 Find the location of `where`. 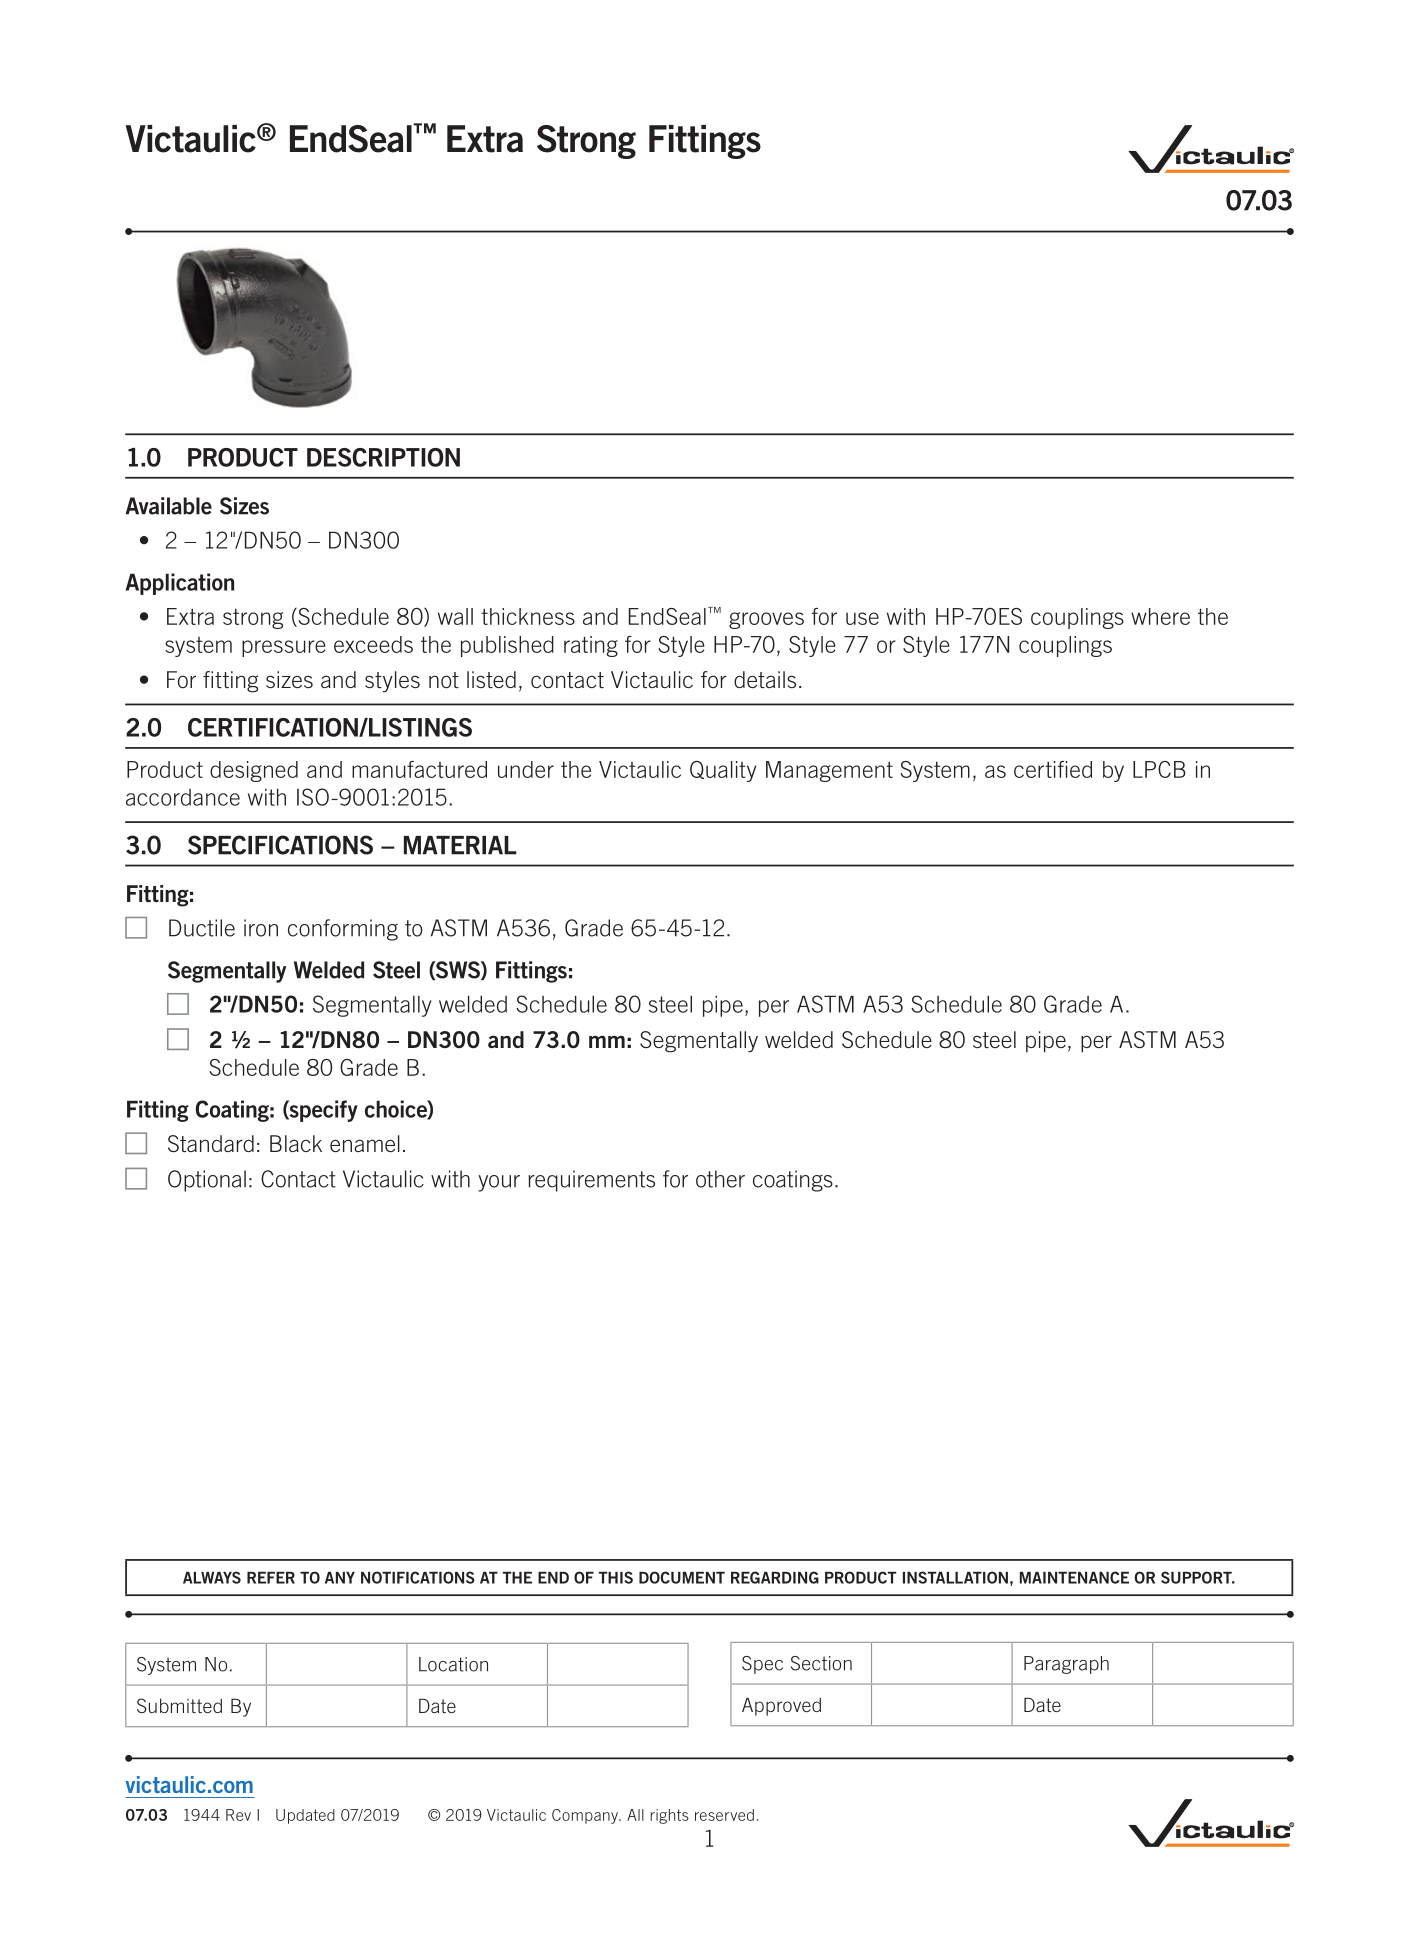

where is located at coordinates (1160, 616).
